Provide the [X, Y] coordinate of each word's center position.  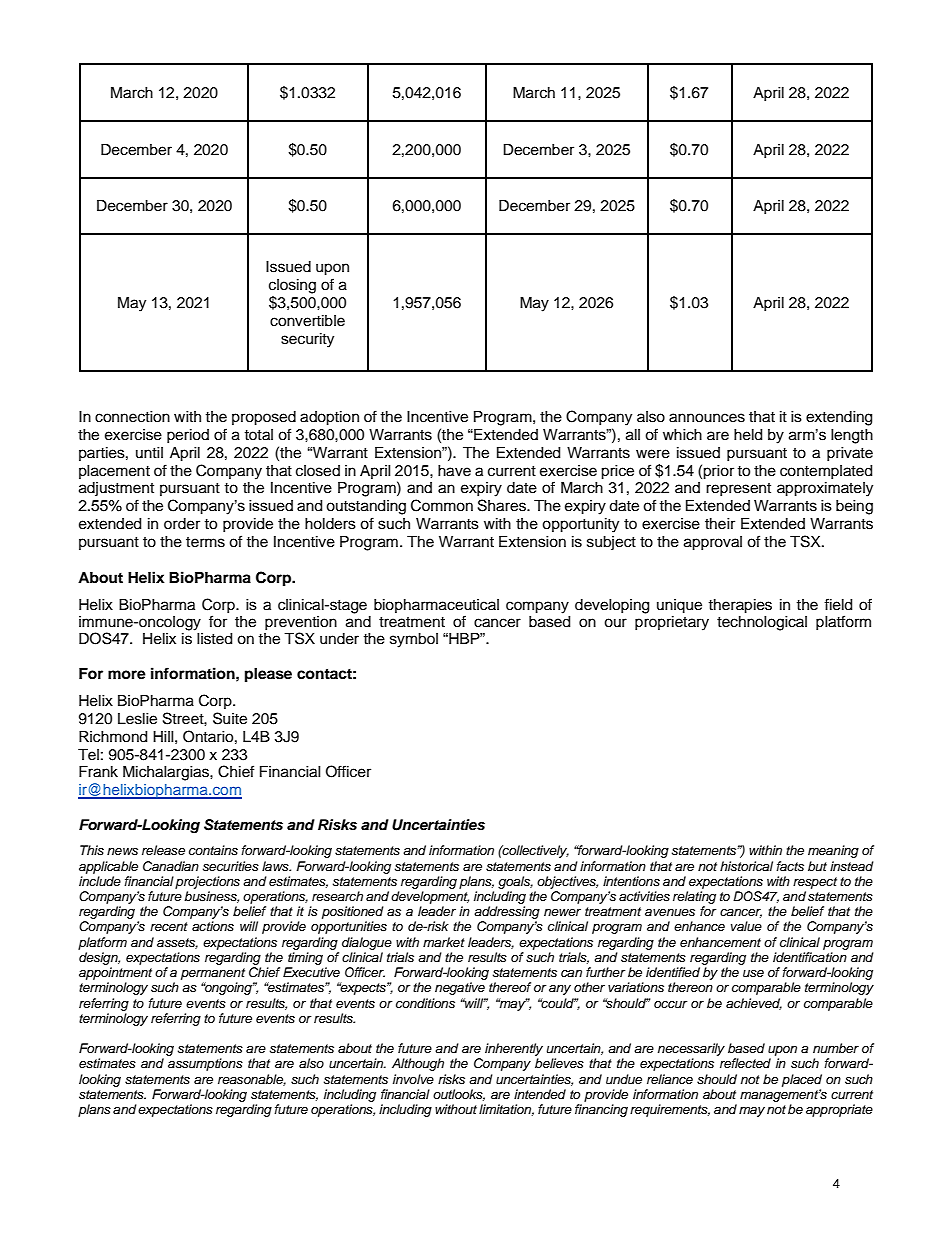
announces [707, 418]
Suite [230, 718]
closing [292, 286]
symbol [414, 640]
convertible [307, 321]
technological [762, 622]
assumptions [205, 1064]
